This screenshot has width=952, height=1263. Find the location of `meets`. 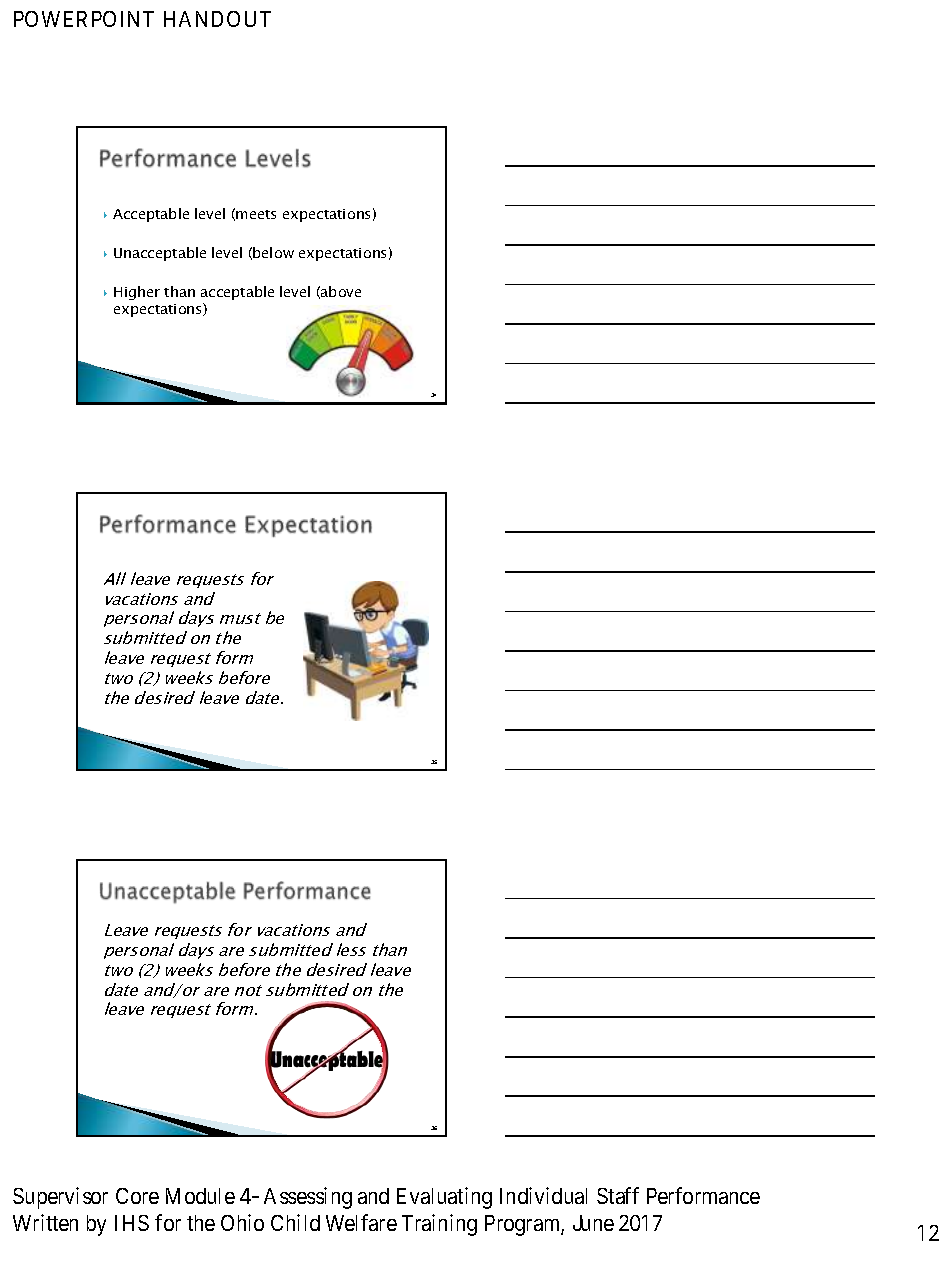

meets is located at coordinates (256, 214).
